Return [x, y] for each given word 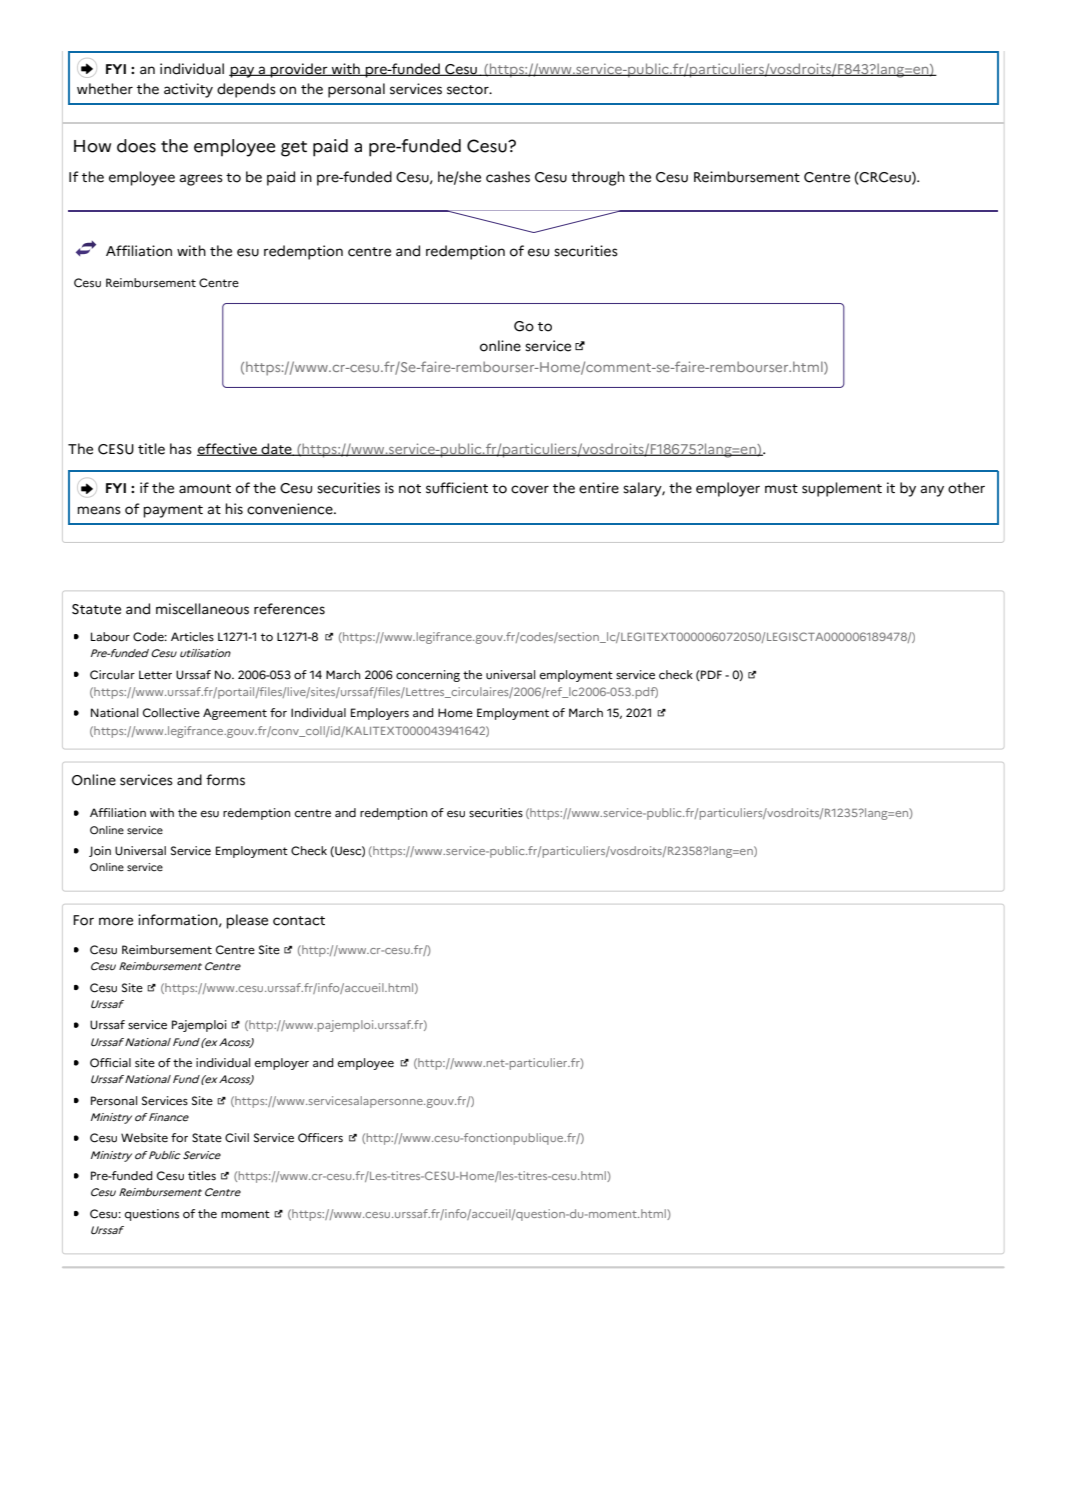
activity [188, 90]
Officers [320, 1138]
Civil [237, 1138]
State [207, 1138]
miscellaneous [202, 609]
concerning [428, 676]
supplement [842, 489]
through [598, 178]
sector [469, 90]
